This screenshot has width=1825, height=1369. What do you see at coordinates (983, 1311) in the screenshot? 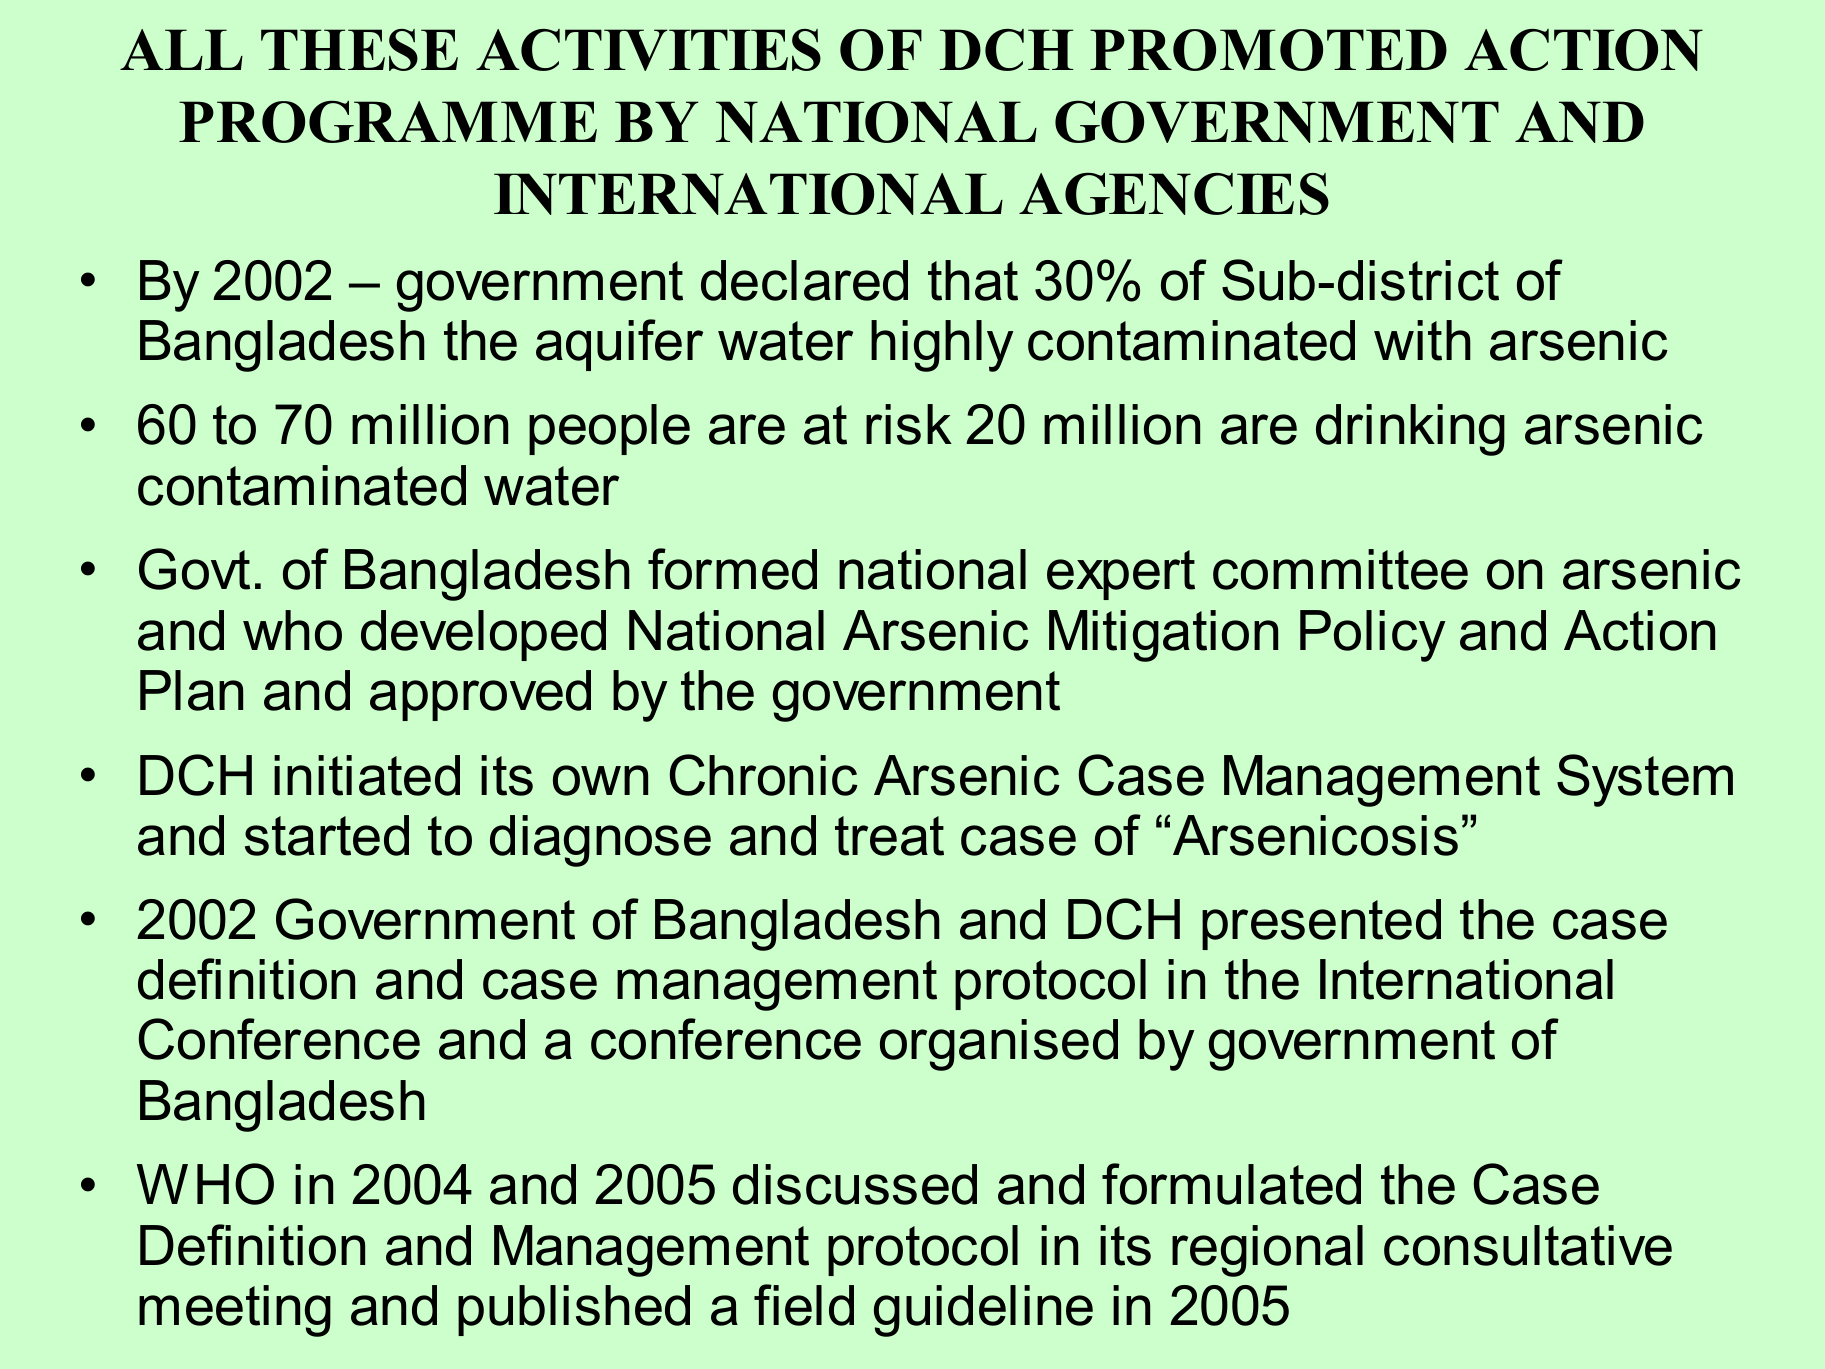
I see `guideline` at bounding box center [983, 1311].
